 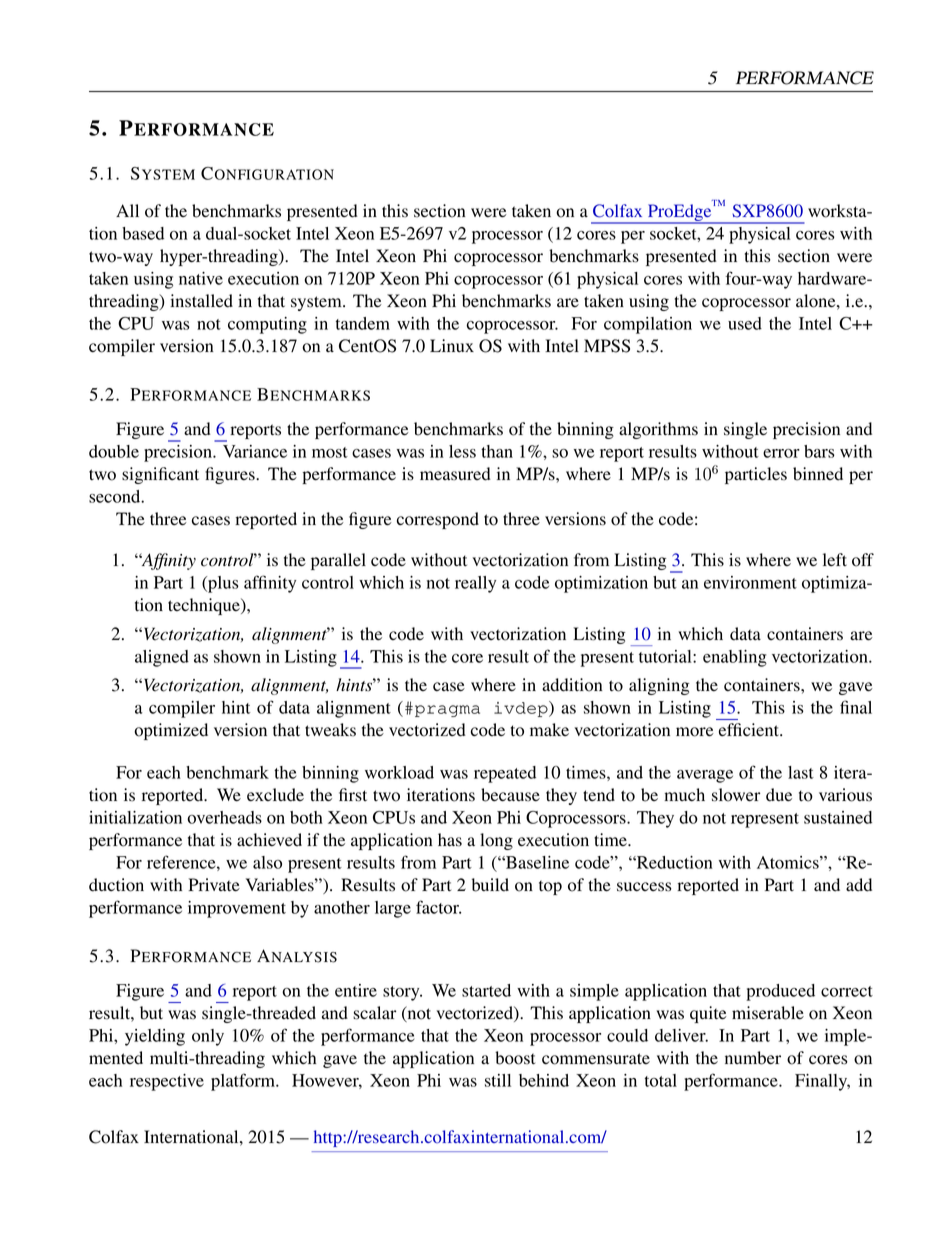 I want to click on boost, so click(x=515, y=1058).
